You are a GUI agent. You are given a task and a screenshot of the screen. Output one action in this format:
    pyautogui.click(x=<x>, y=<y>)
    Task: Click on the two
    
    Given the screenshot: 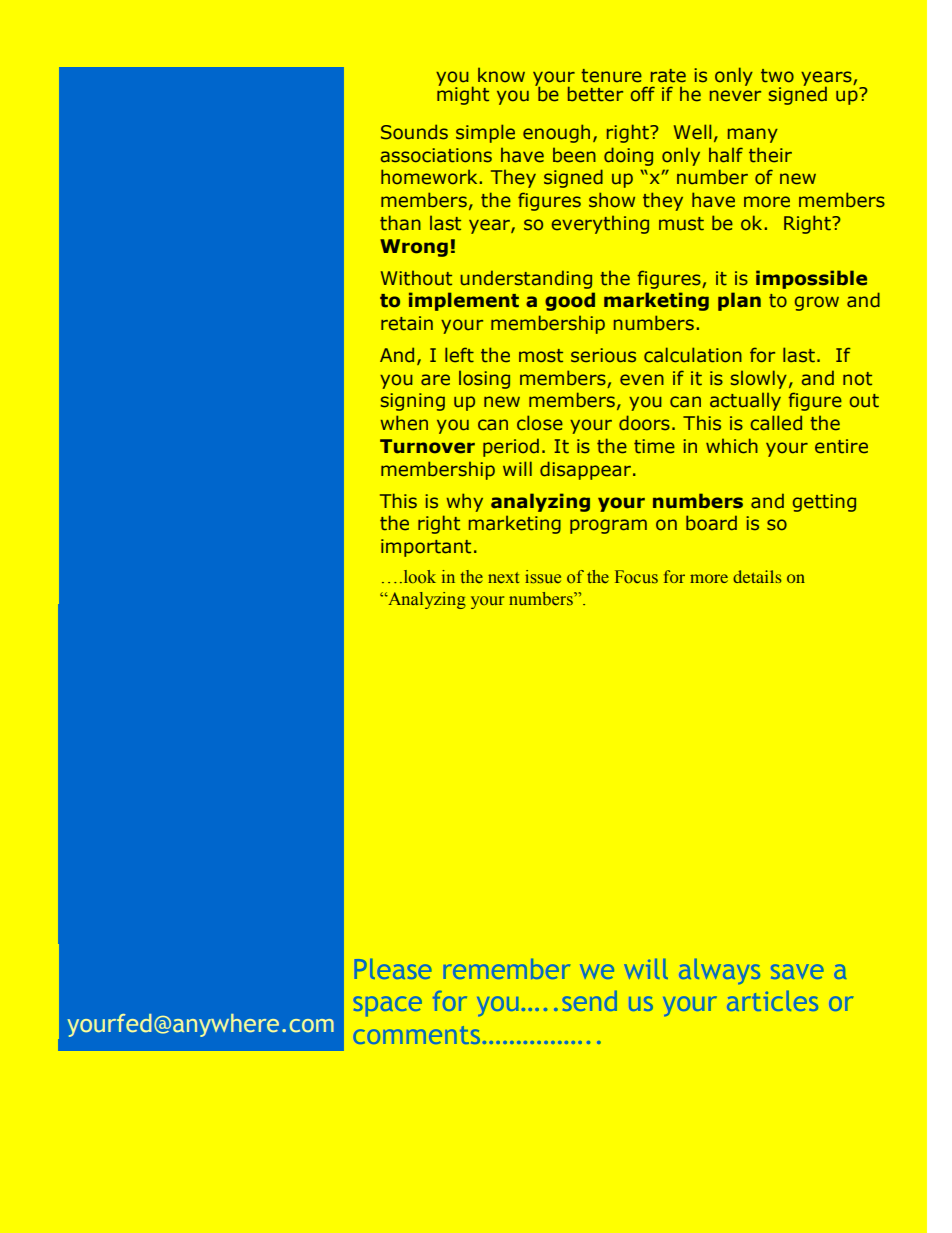 What is the action you would take?
    pyautogui.click(x=777, y=76)
